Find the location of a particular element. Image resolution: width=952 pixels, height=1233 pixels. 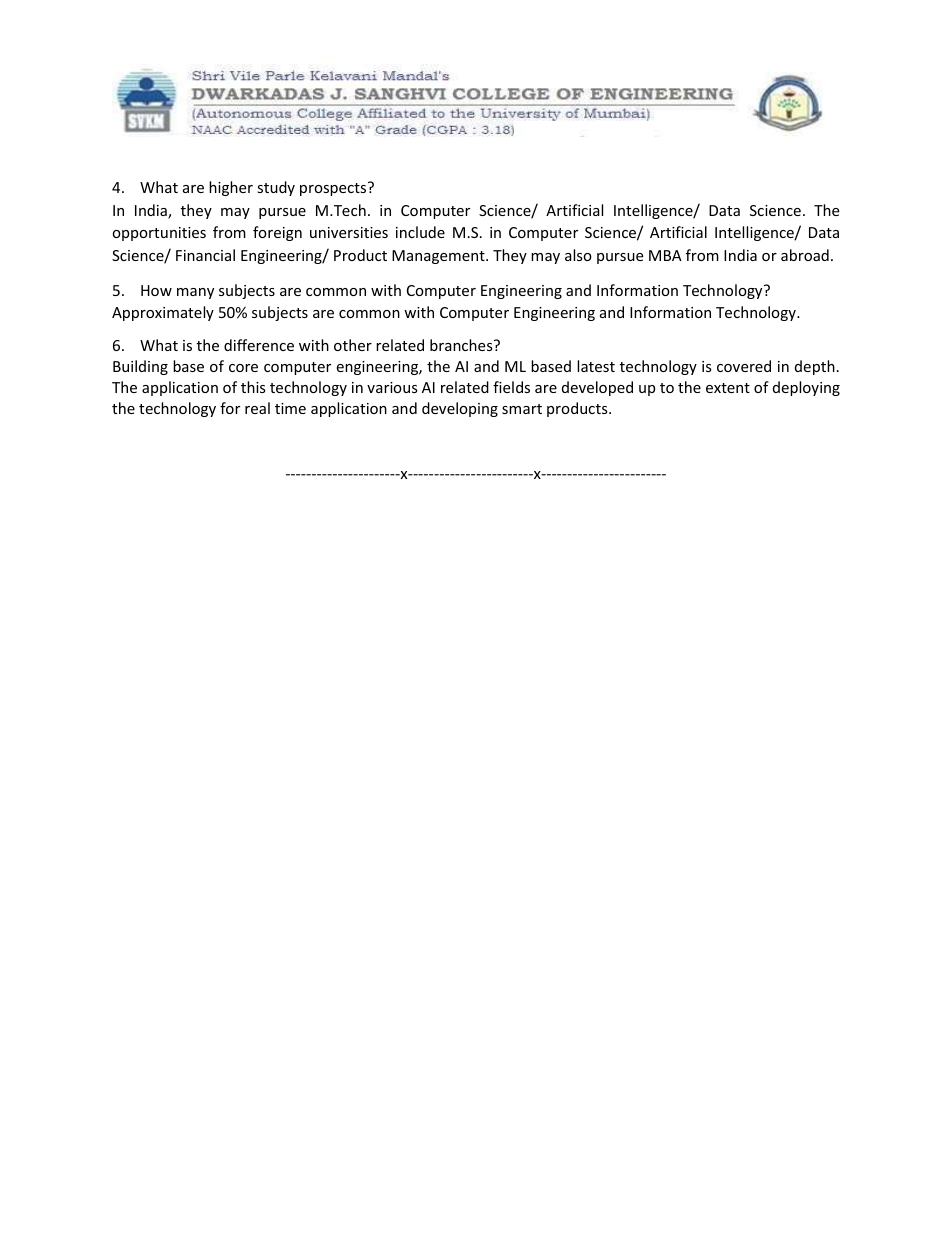

abroad is located at coordinates (805, 255).
